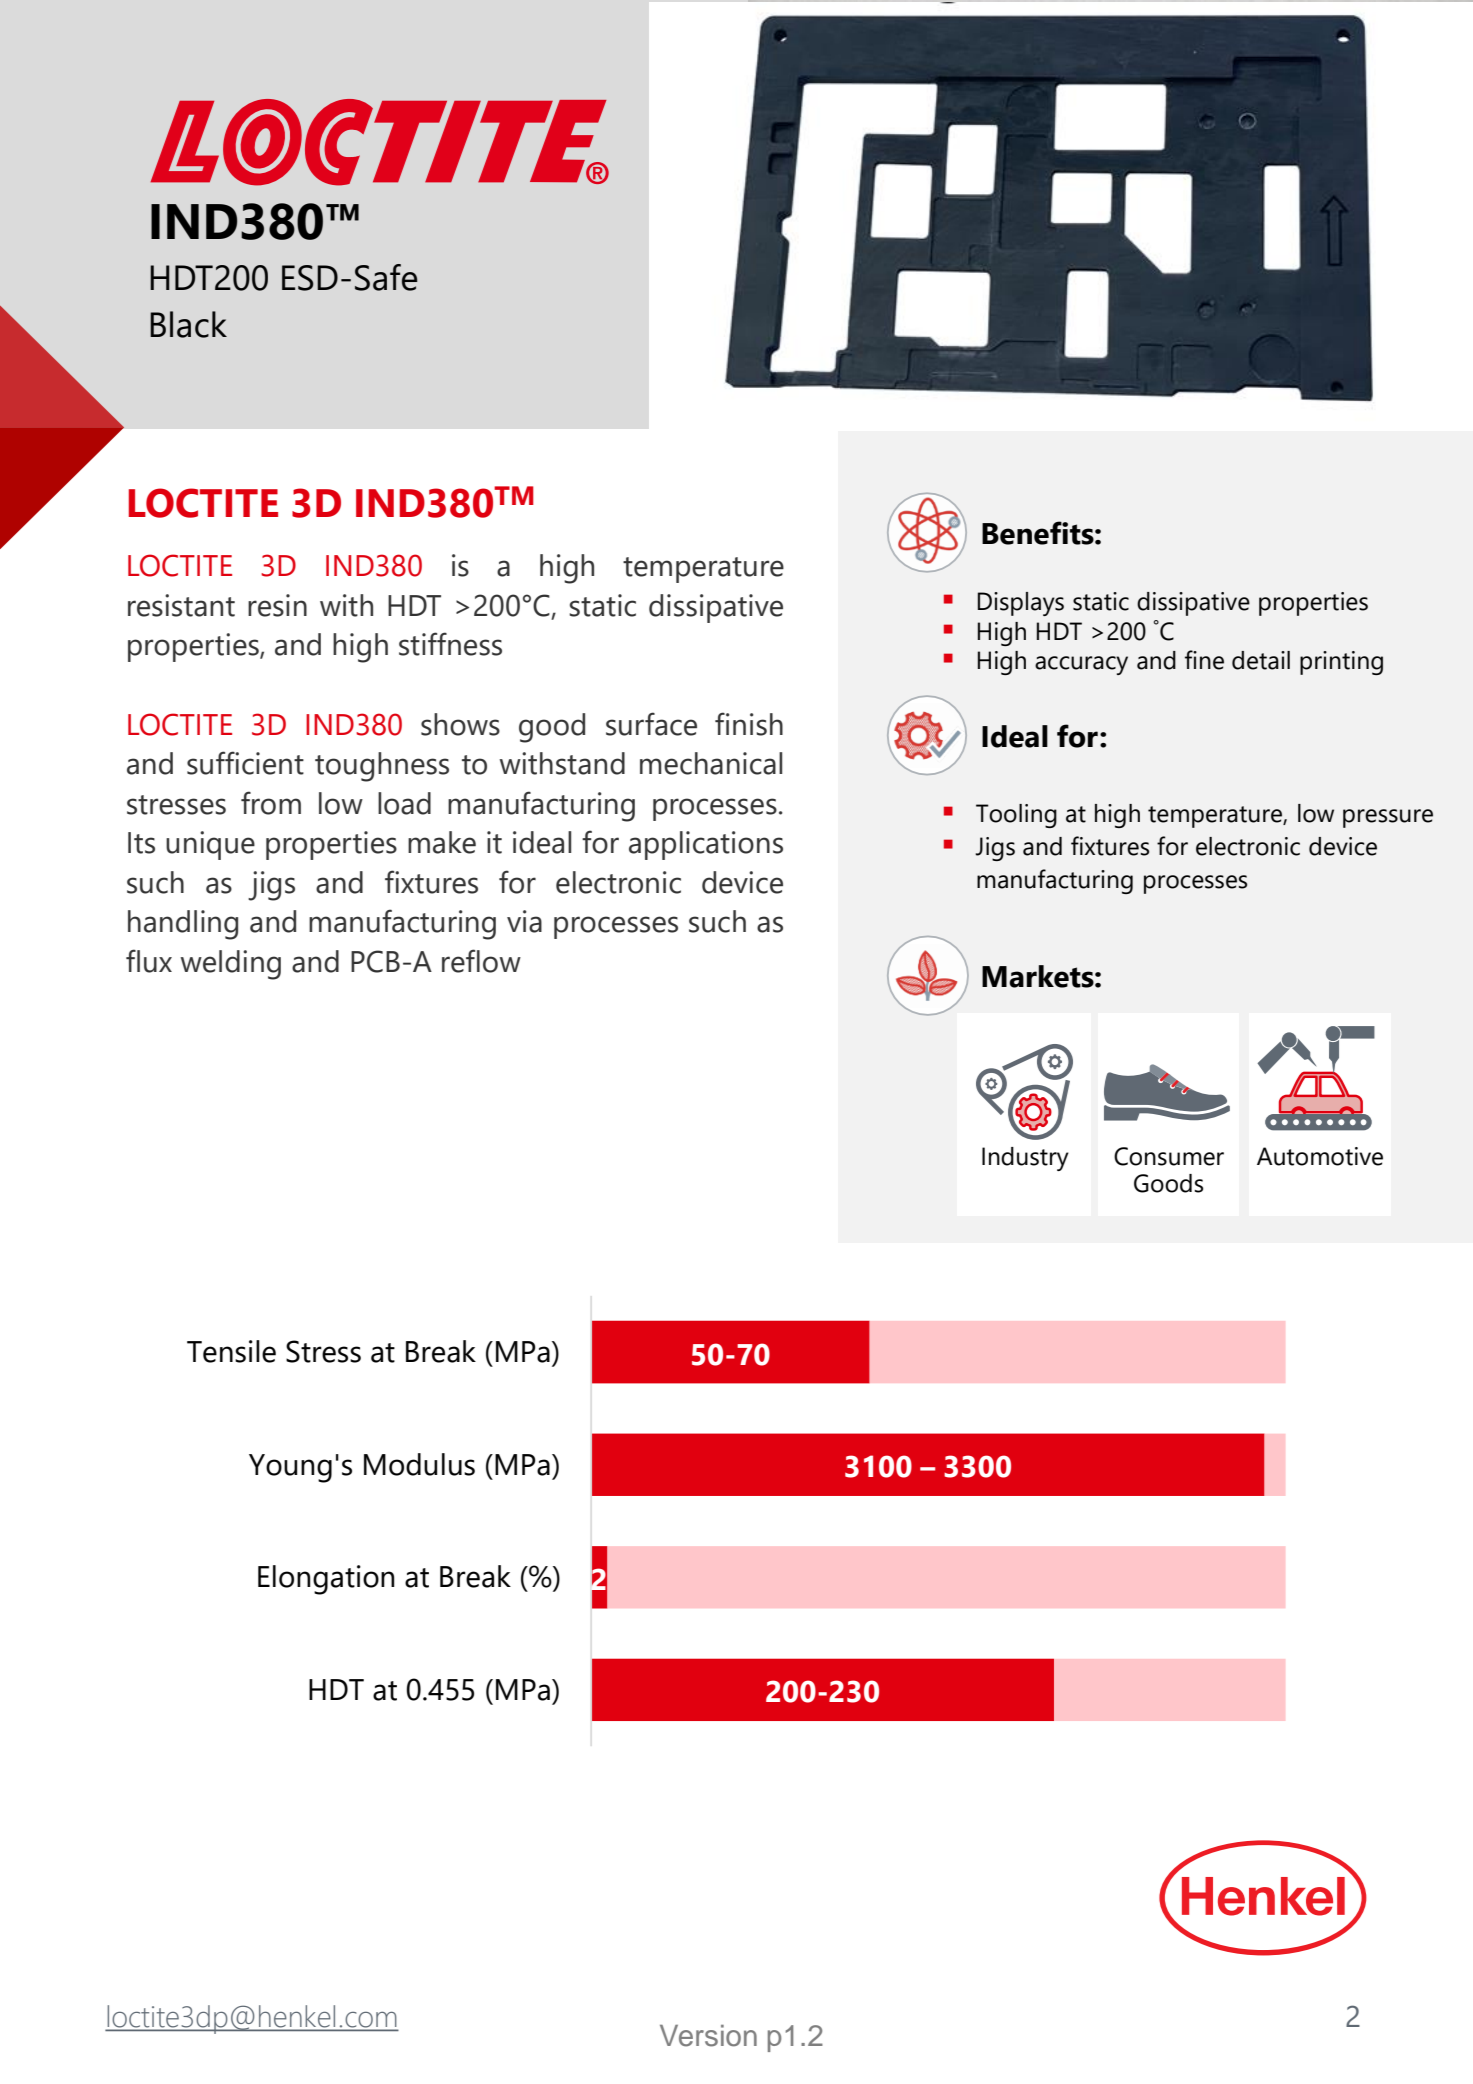 Image resolution: width=1473 pixels, height=2084 pixels. What do you see at coordinates (1204, 660) in the page?
I see `fine` at bounding box center [1204, 660].
